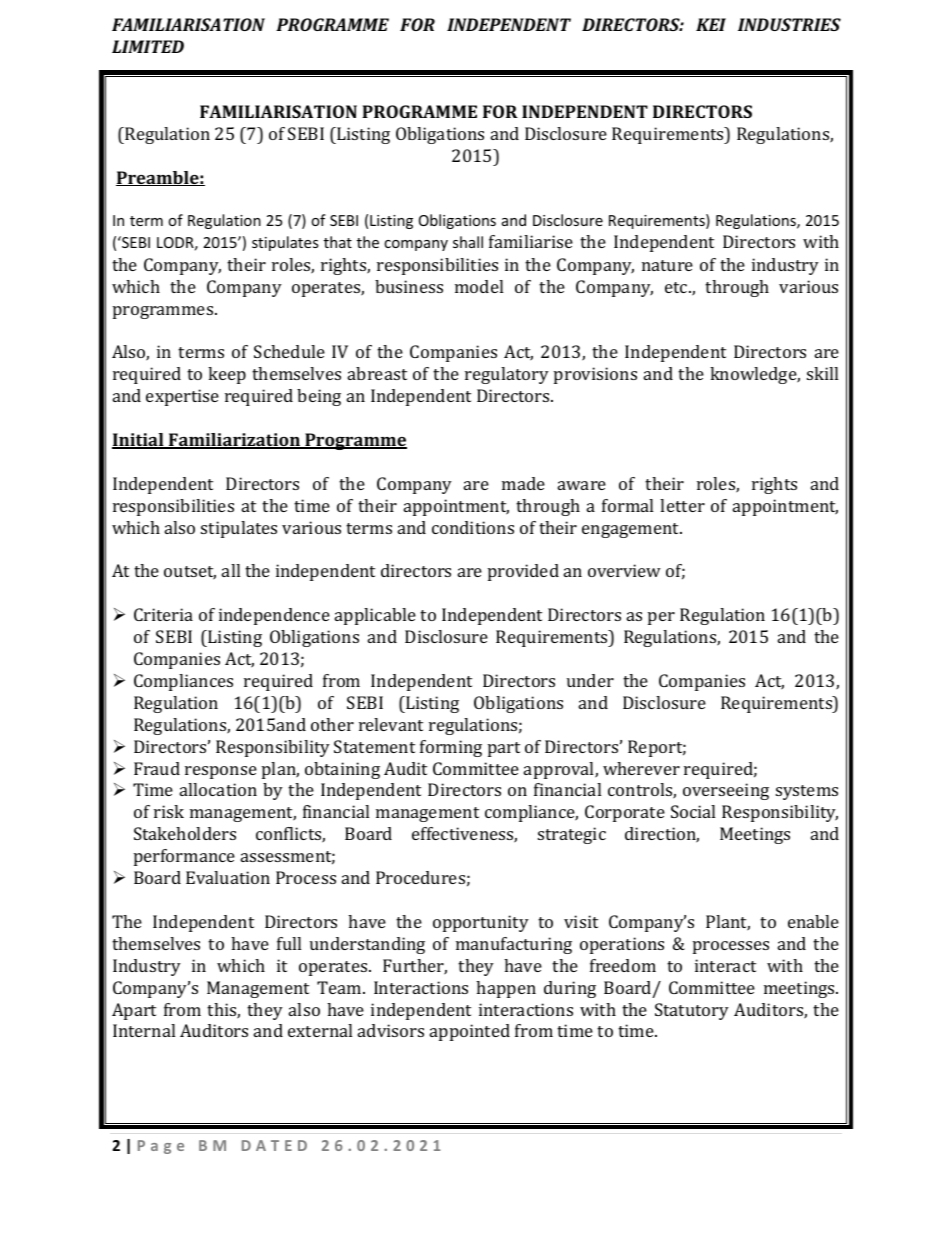  What do you see at coordinates (148, 46) in the document?
I see `LIMITED` at bounding box center [148, 46].
